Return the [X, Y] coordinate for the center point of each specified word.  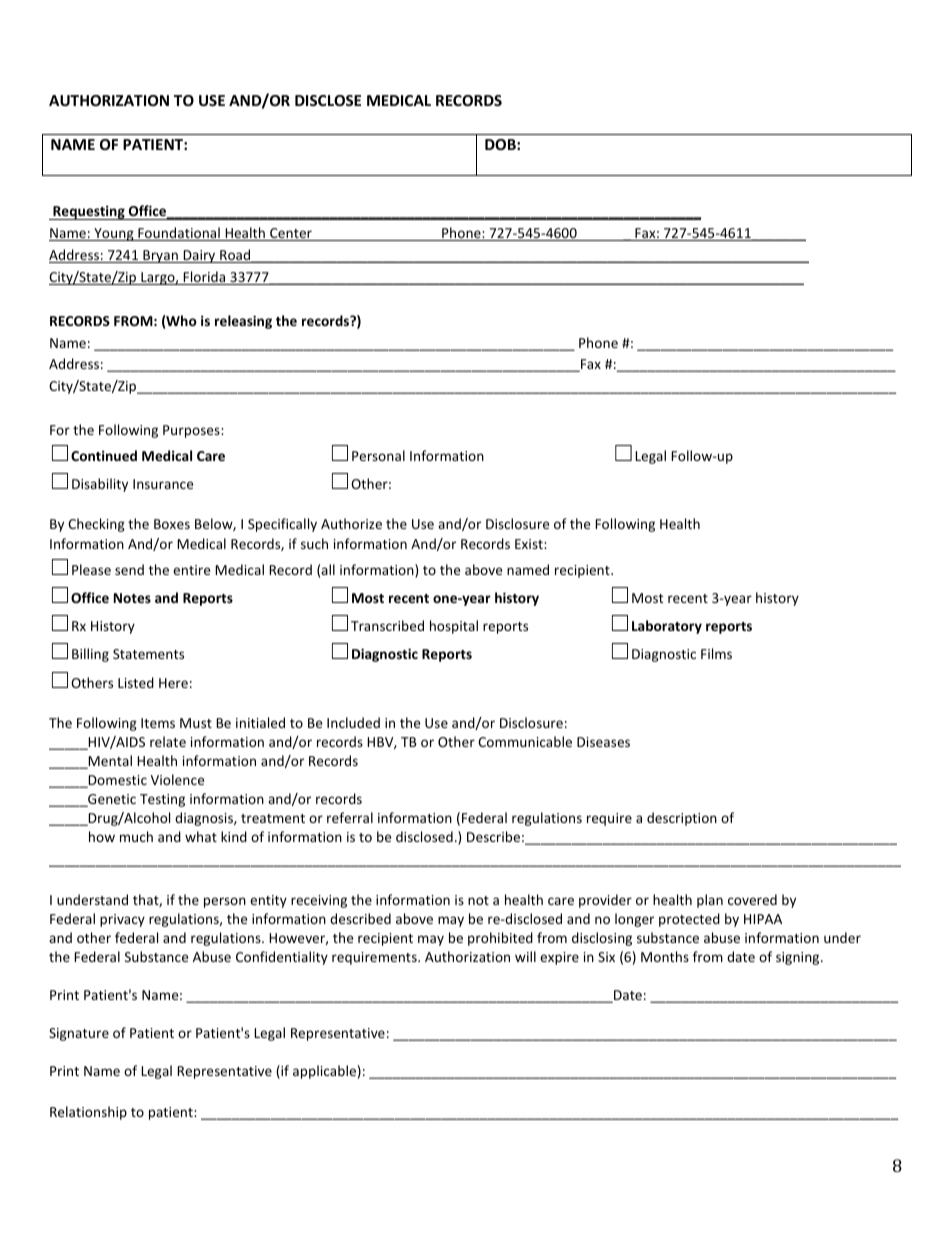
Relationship [88, 1113]
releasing [243, 322]
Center [291, 234]
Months [665, 956]
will [525, 956]
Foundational [179, 234]
